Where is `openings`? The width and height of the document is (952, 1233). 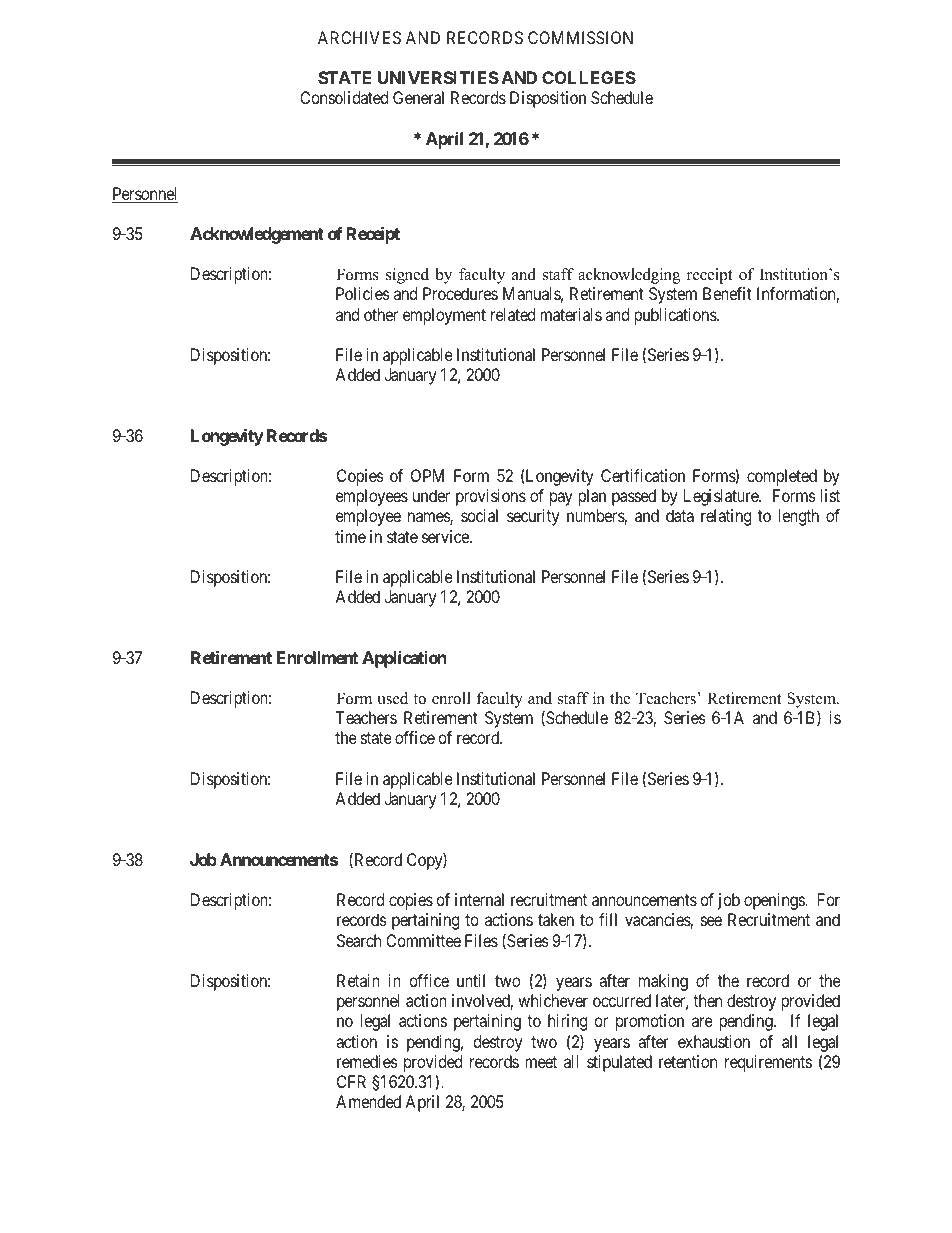 openings is located at coordinates (775, 901).
